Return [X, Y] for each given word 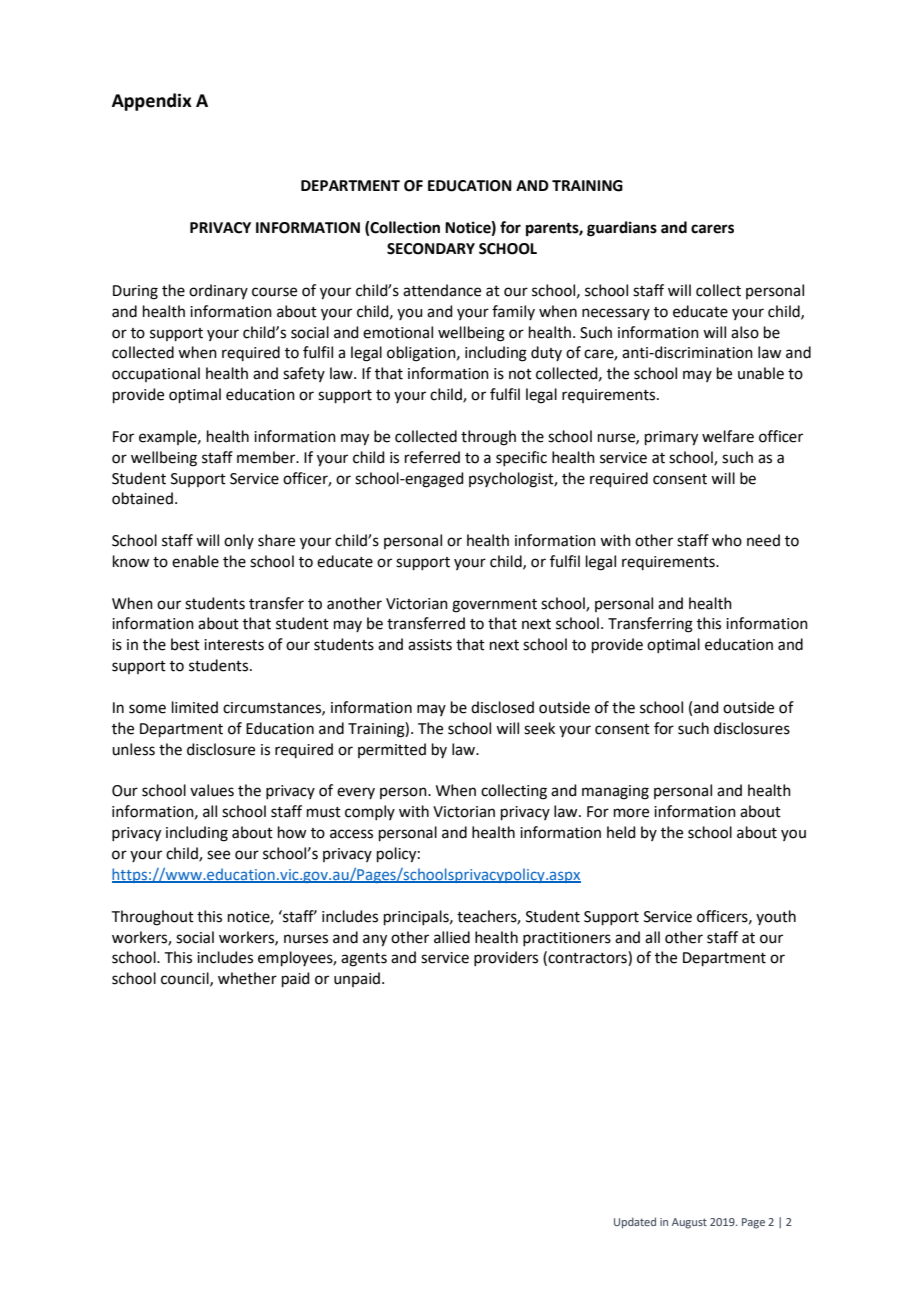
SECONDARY [431, 249]
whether [247, 978]
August [689, 1223]
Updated [635, 1223]
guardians [622, 229]
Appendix [152, 102]
